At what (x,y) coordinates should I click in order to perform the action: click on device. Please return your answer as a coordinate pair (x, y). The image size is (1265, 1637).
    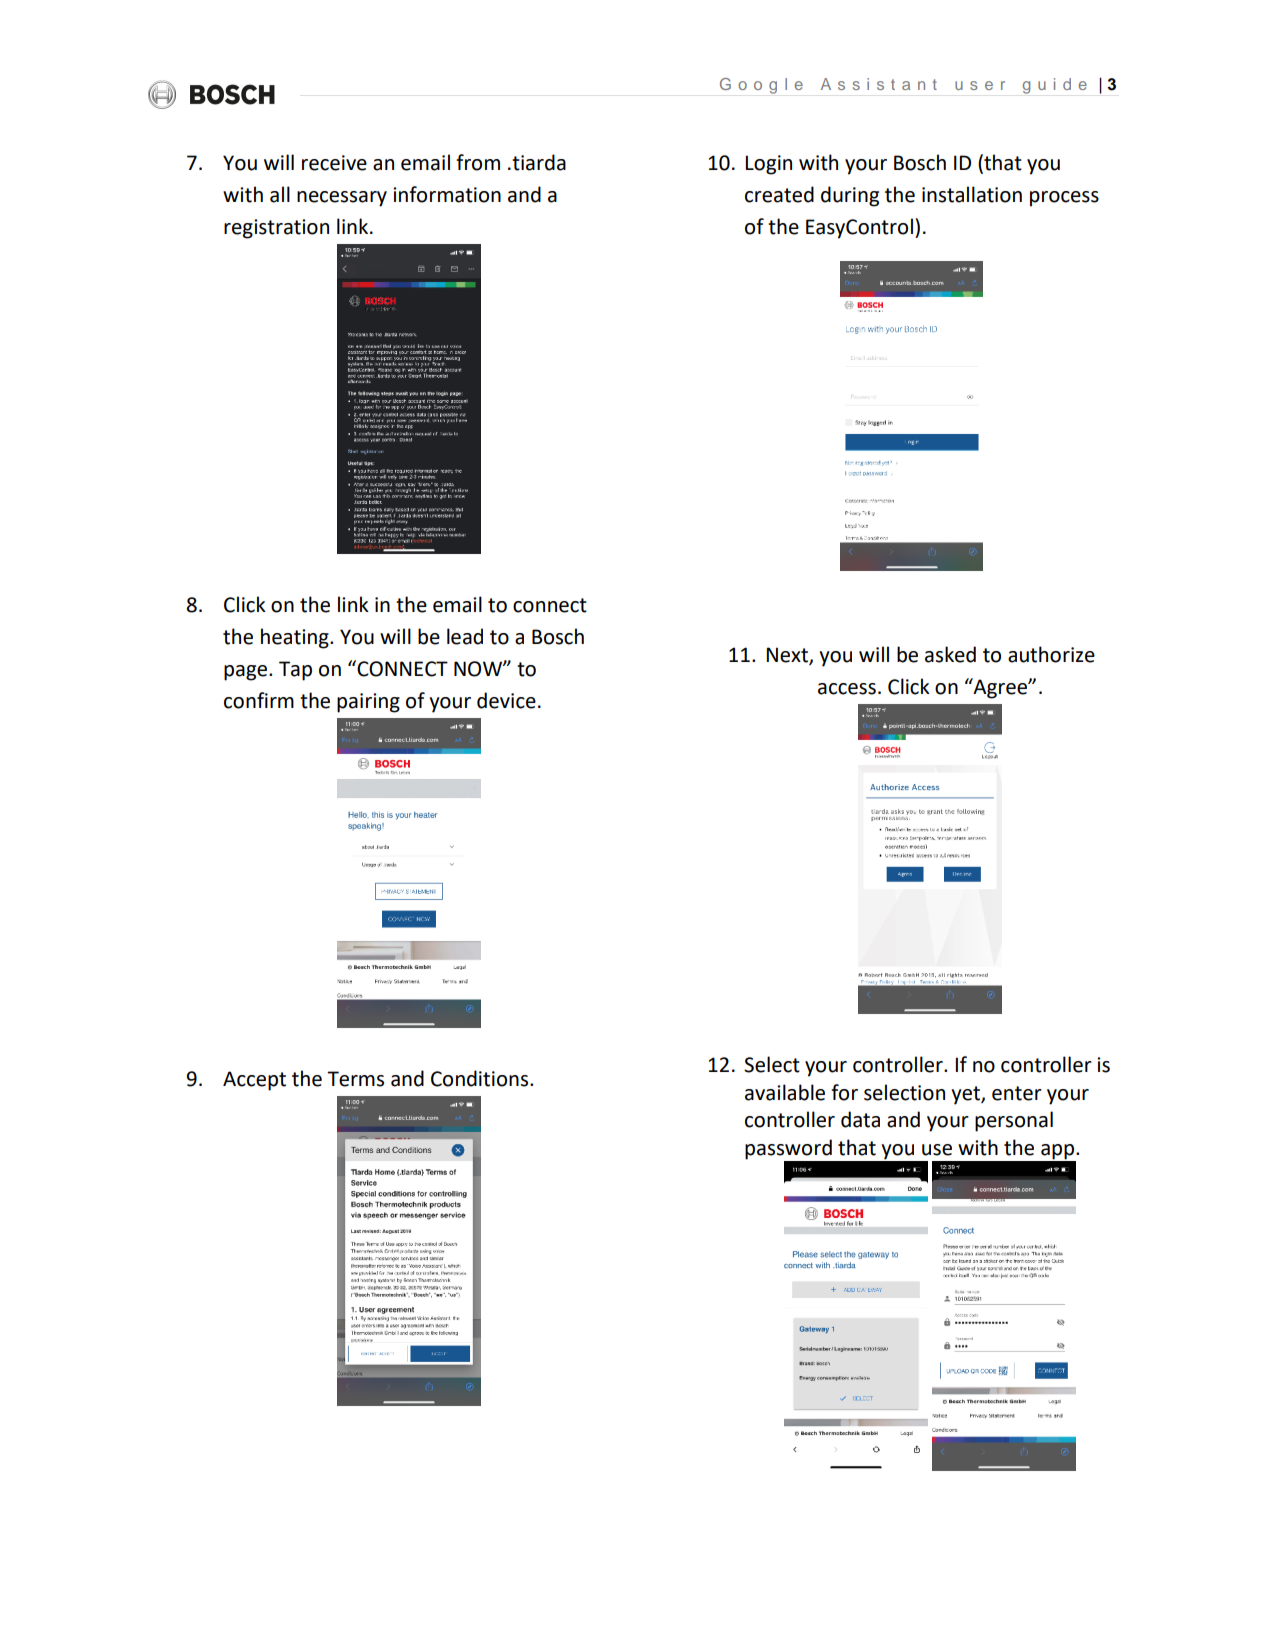
    Looking at the image, I should click on (506, 700).
